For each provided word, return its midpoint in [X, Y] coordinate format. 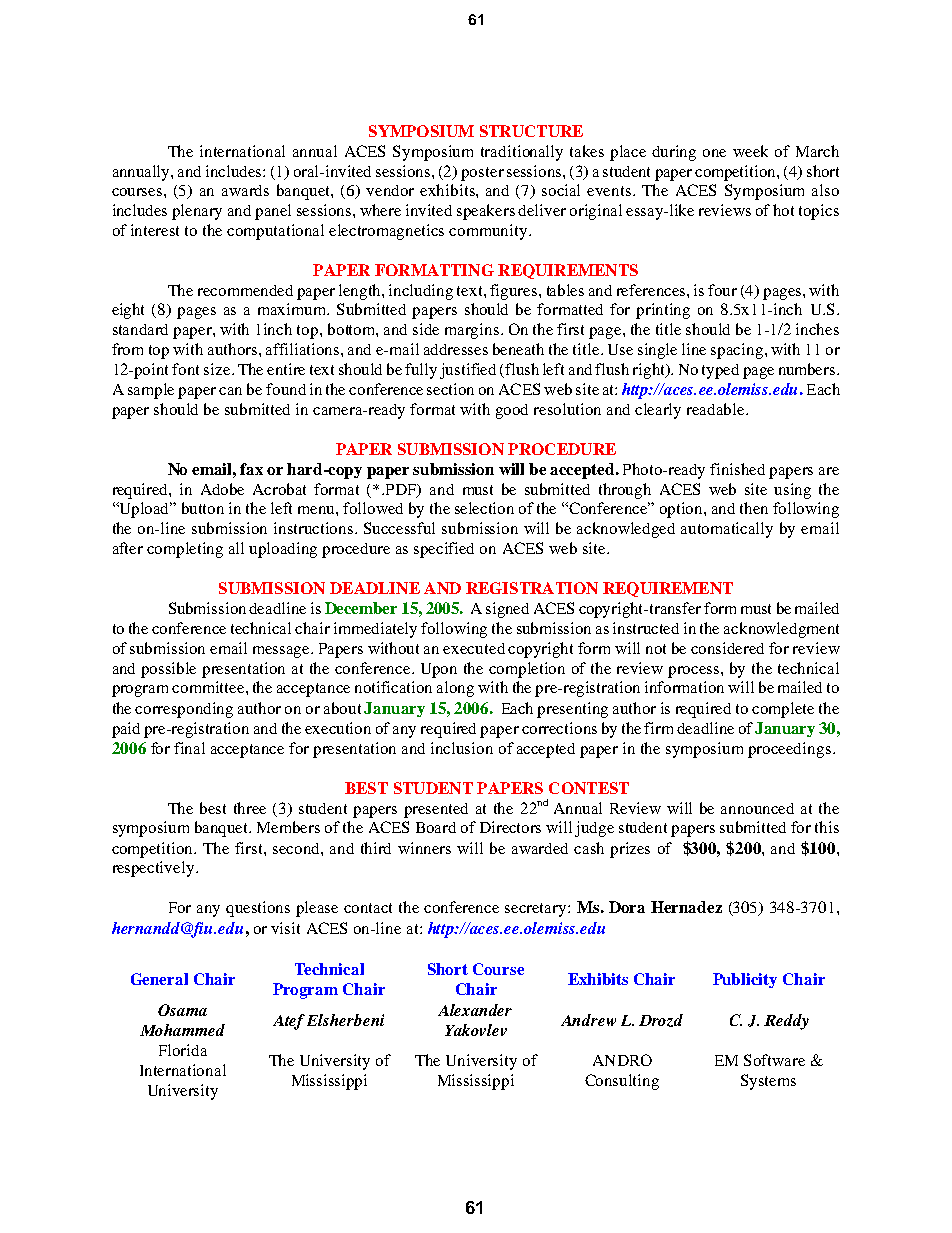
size [218, 369]
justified [468, 371]
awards [245, 190]
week [750, 151]
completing [185, 550]
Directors [510, 827]
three [250, 808]
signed [507, 610]
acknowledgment [781, 630]
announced [757, 808]
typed [720, 371]
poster [482, 174]
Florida [183, 1050]
